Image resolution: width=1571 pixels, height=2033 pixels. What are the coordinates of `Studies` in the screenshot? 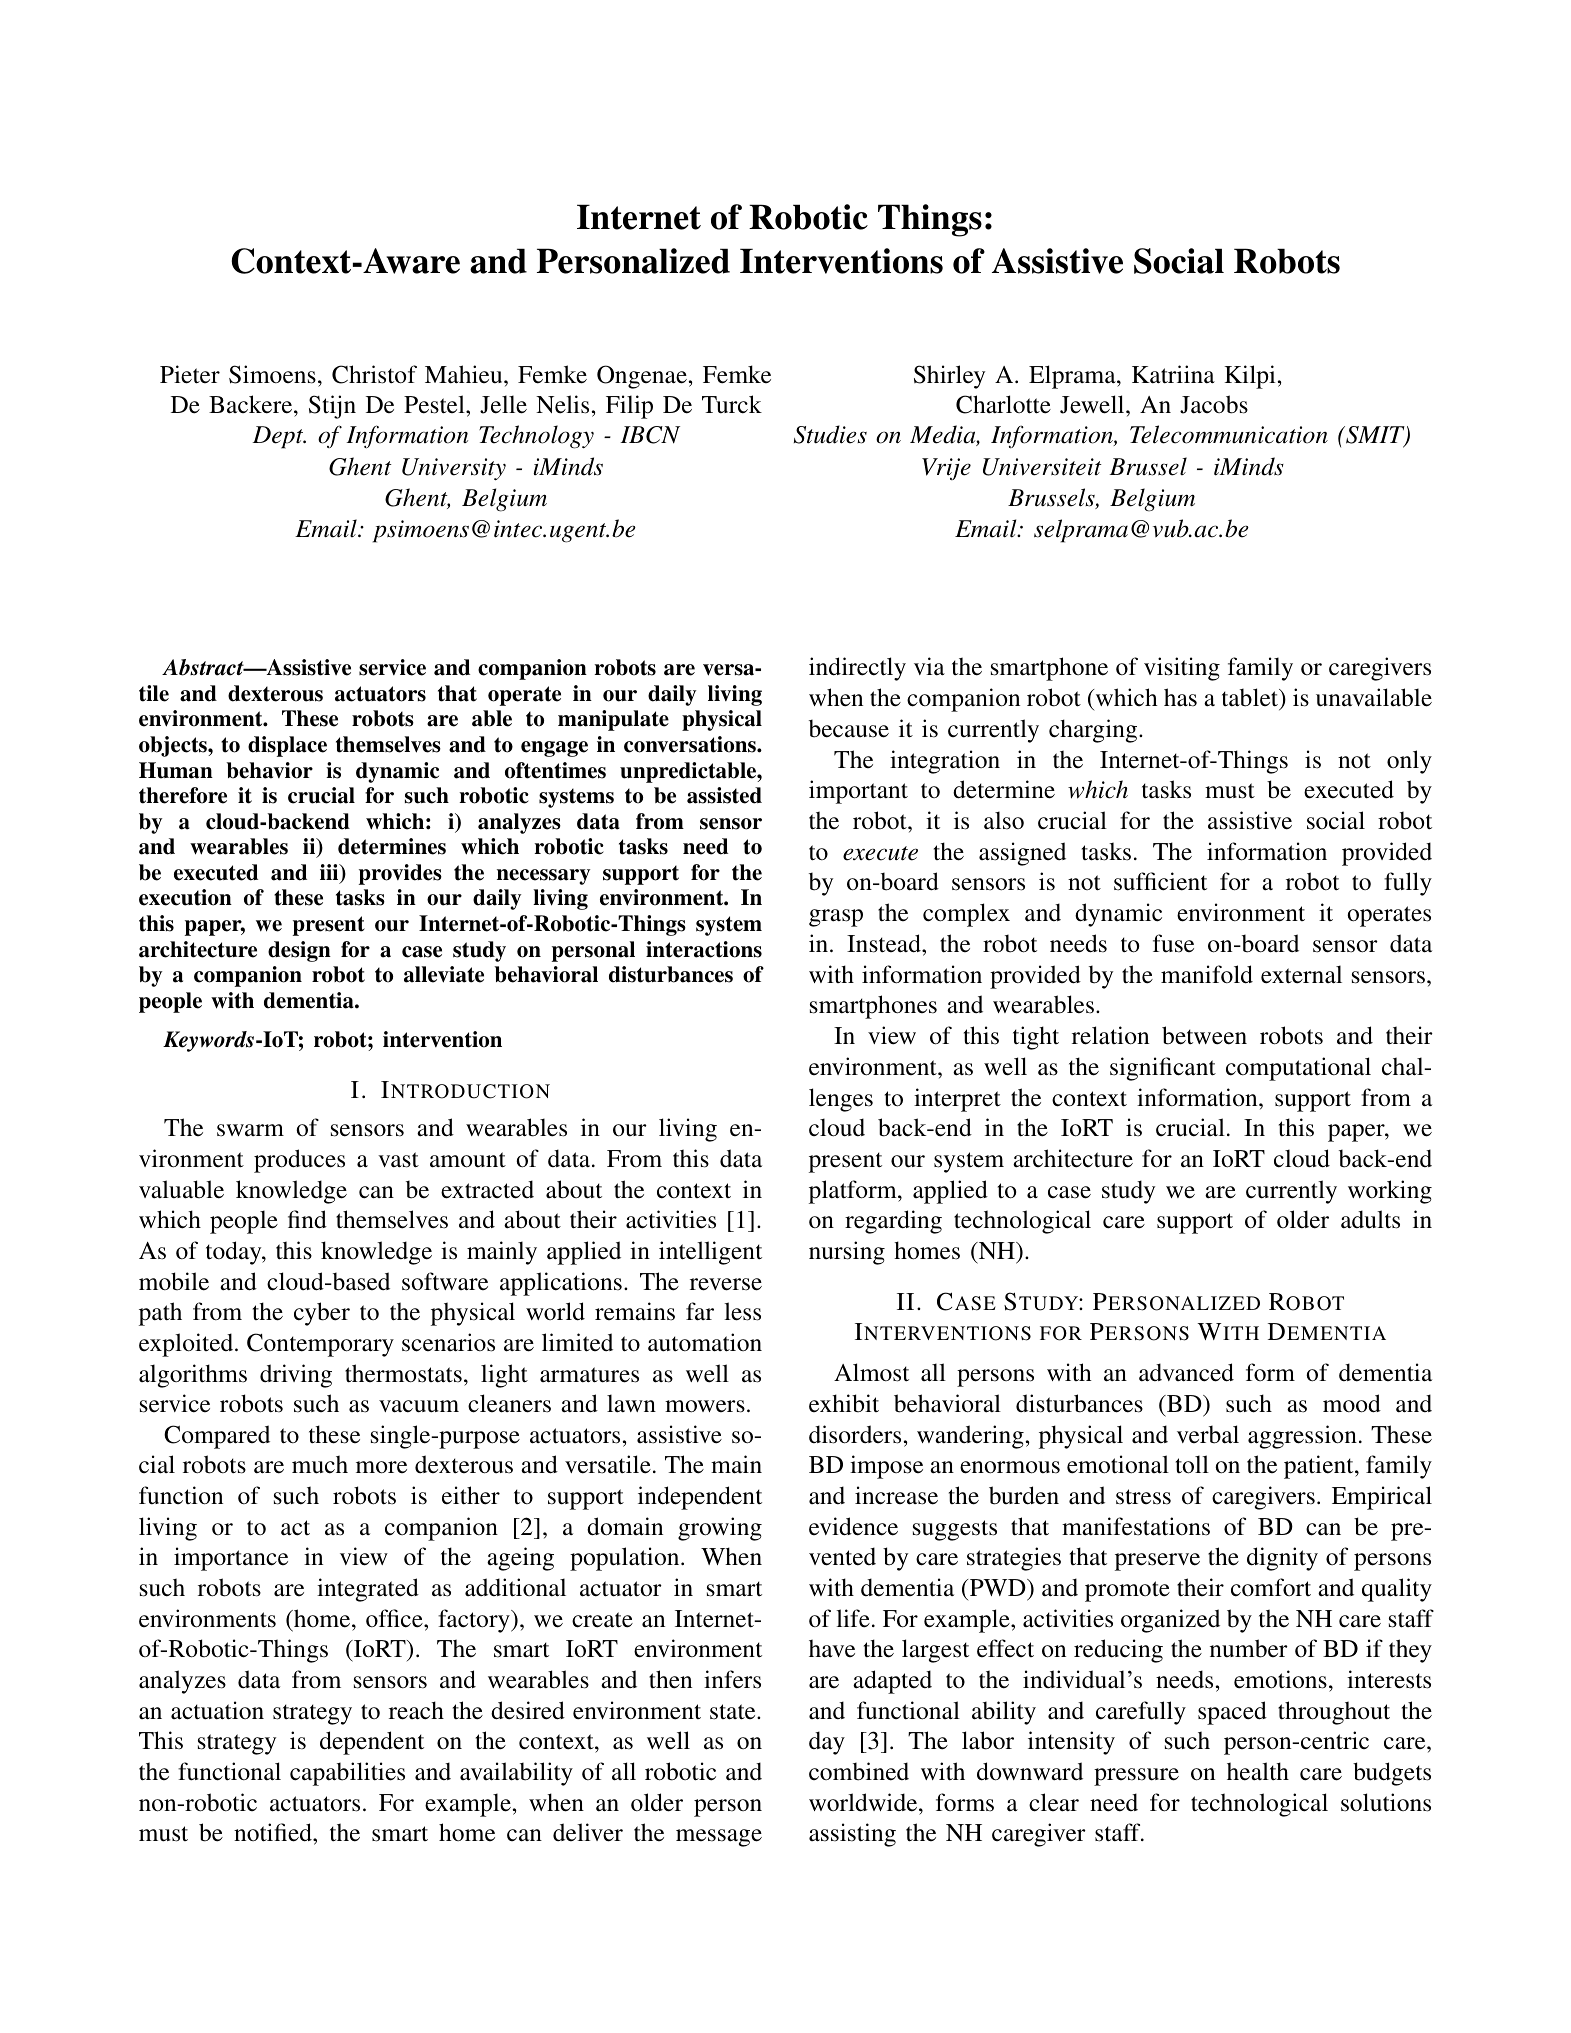 It's located at (830, 434).
